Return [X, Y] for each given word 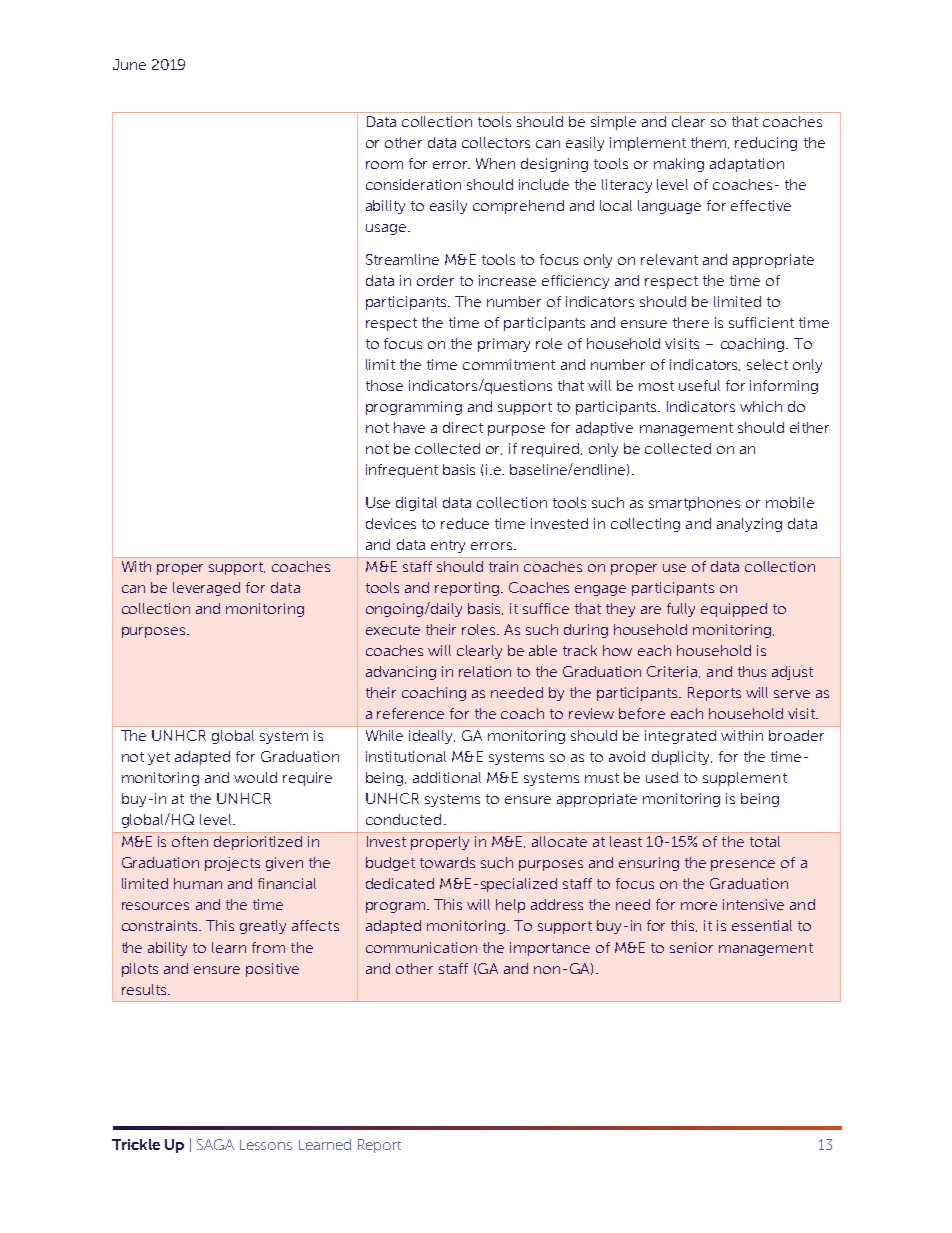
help [510, 906]
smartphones [694, 504]
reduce [465, 523]
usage [387, 229]
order [435, 280]
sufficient [761, 322]
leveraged [206, 589]
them [710, 143]
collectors [496, 142]
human [198, 883]
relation [485, 671]
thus [752, 671]
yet [159, 758]
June [129, 64]
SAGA [215, 1144]
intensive [753, 904]
